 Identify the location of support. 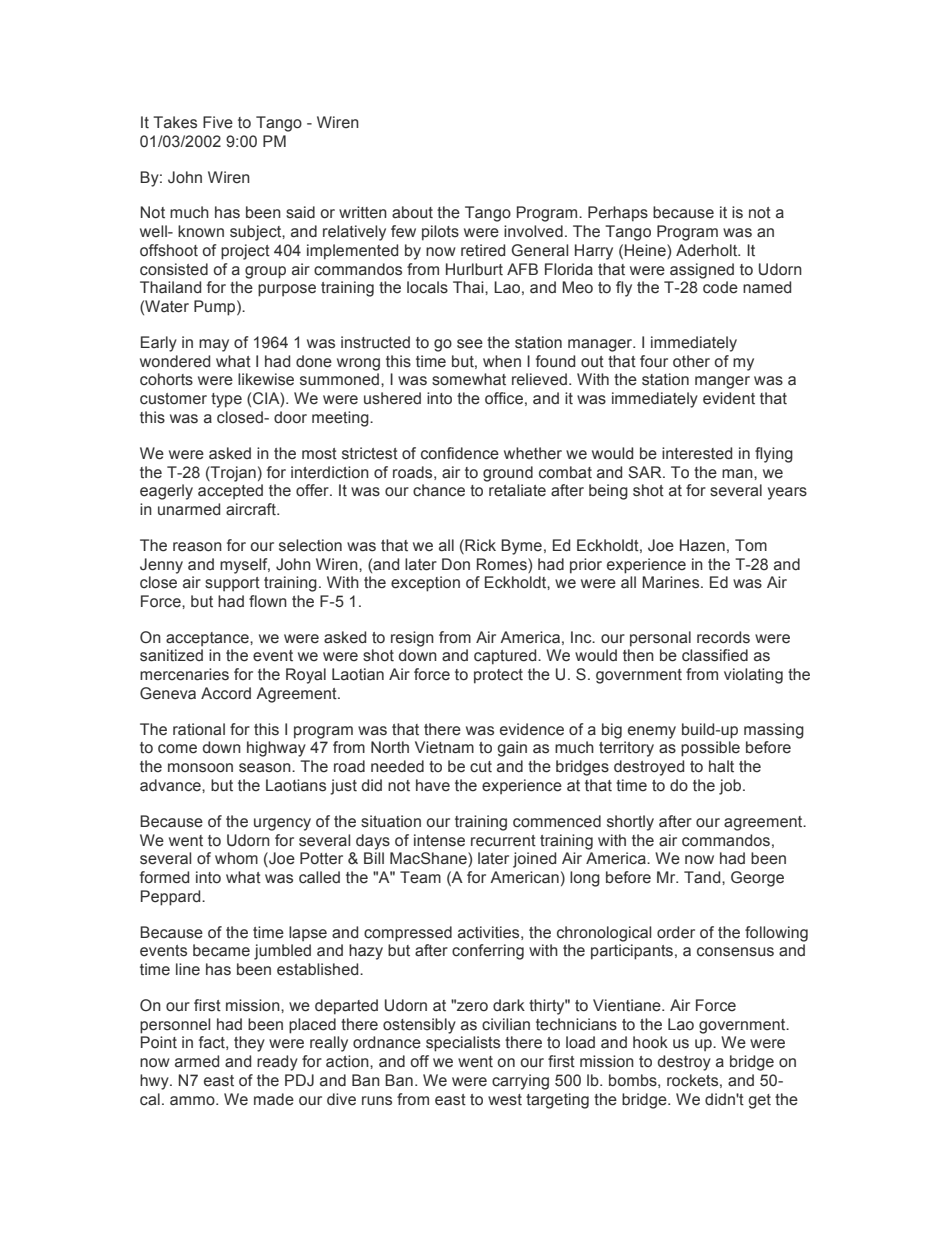
(232, 584).
